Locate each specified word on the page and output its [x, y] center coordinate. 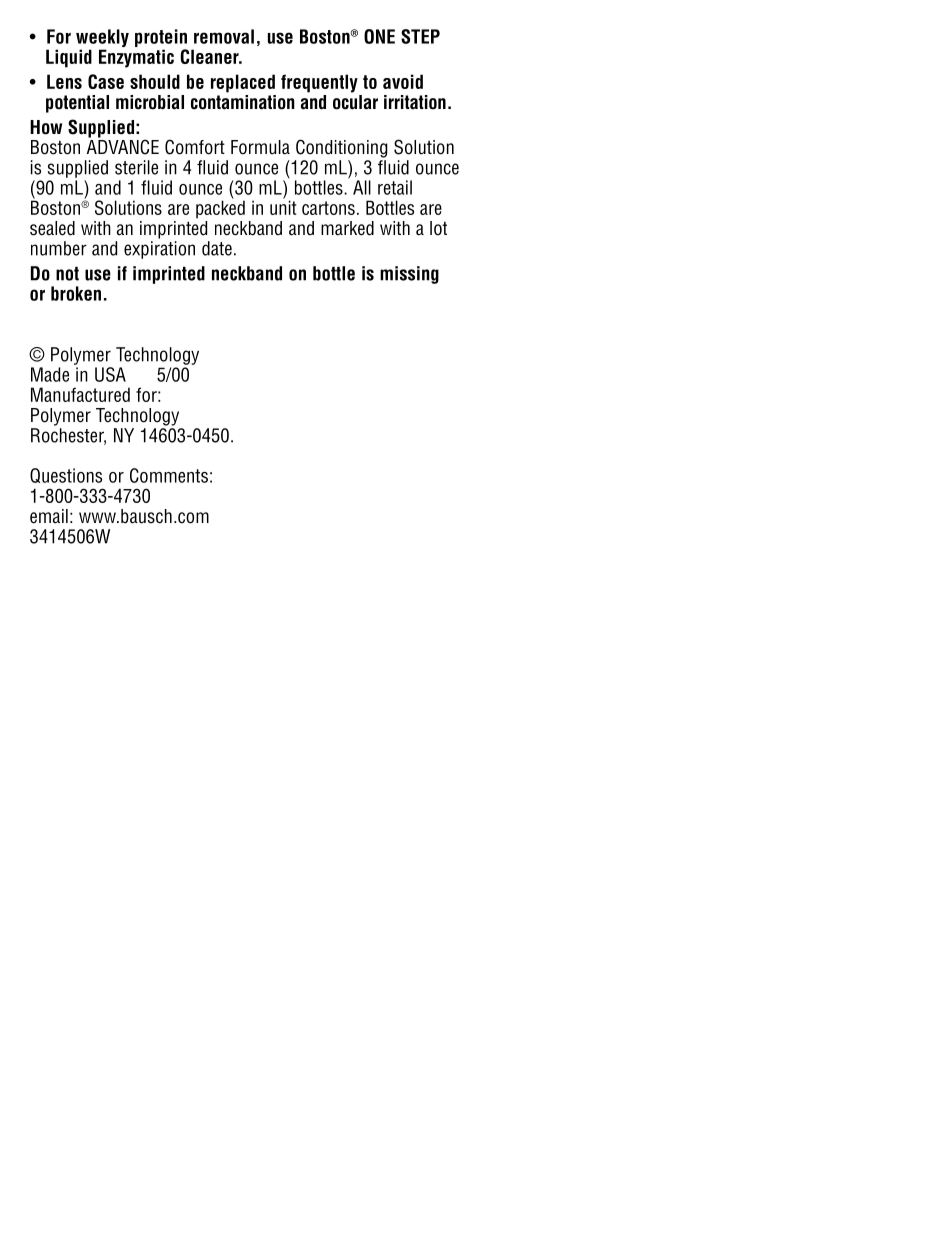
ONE [379, 36]
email [49, 516]
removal [224, 36]
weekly [102, 39]
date [217, 248]
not [67, 274]
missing [409, 275]
